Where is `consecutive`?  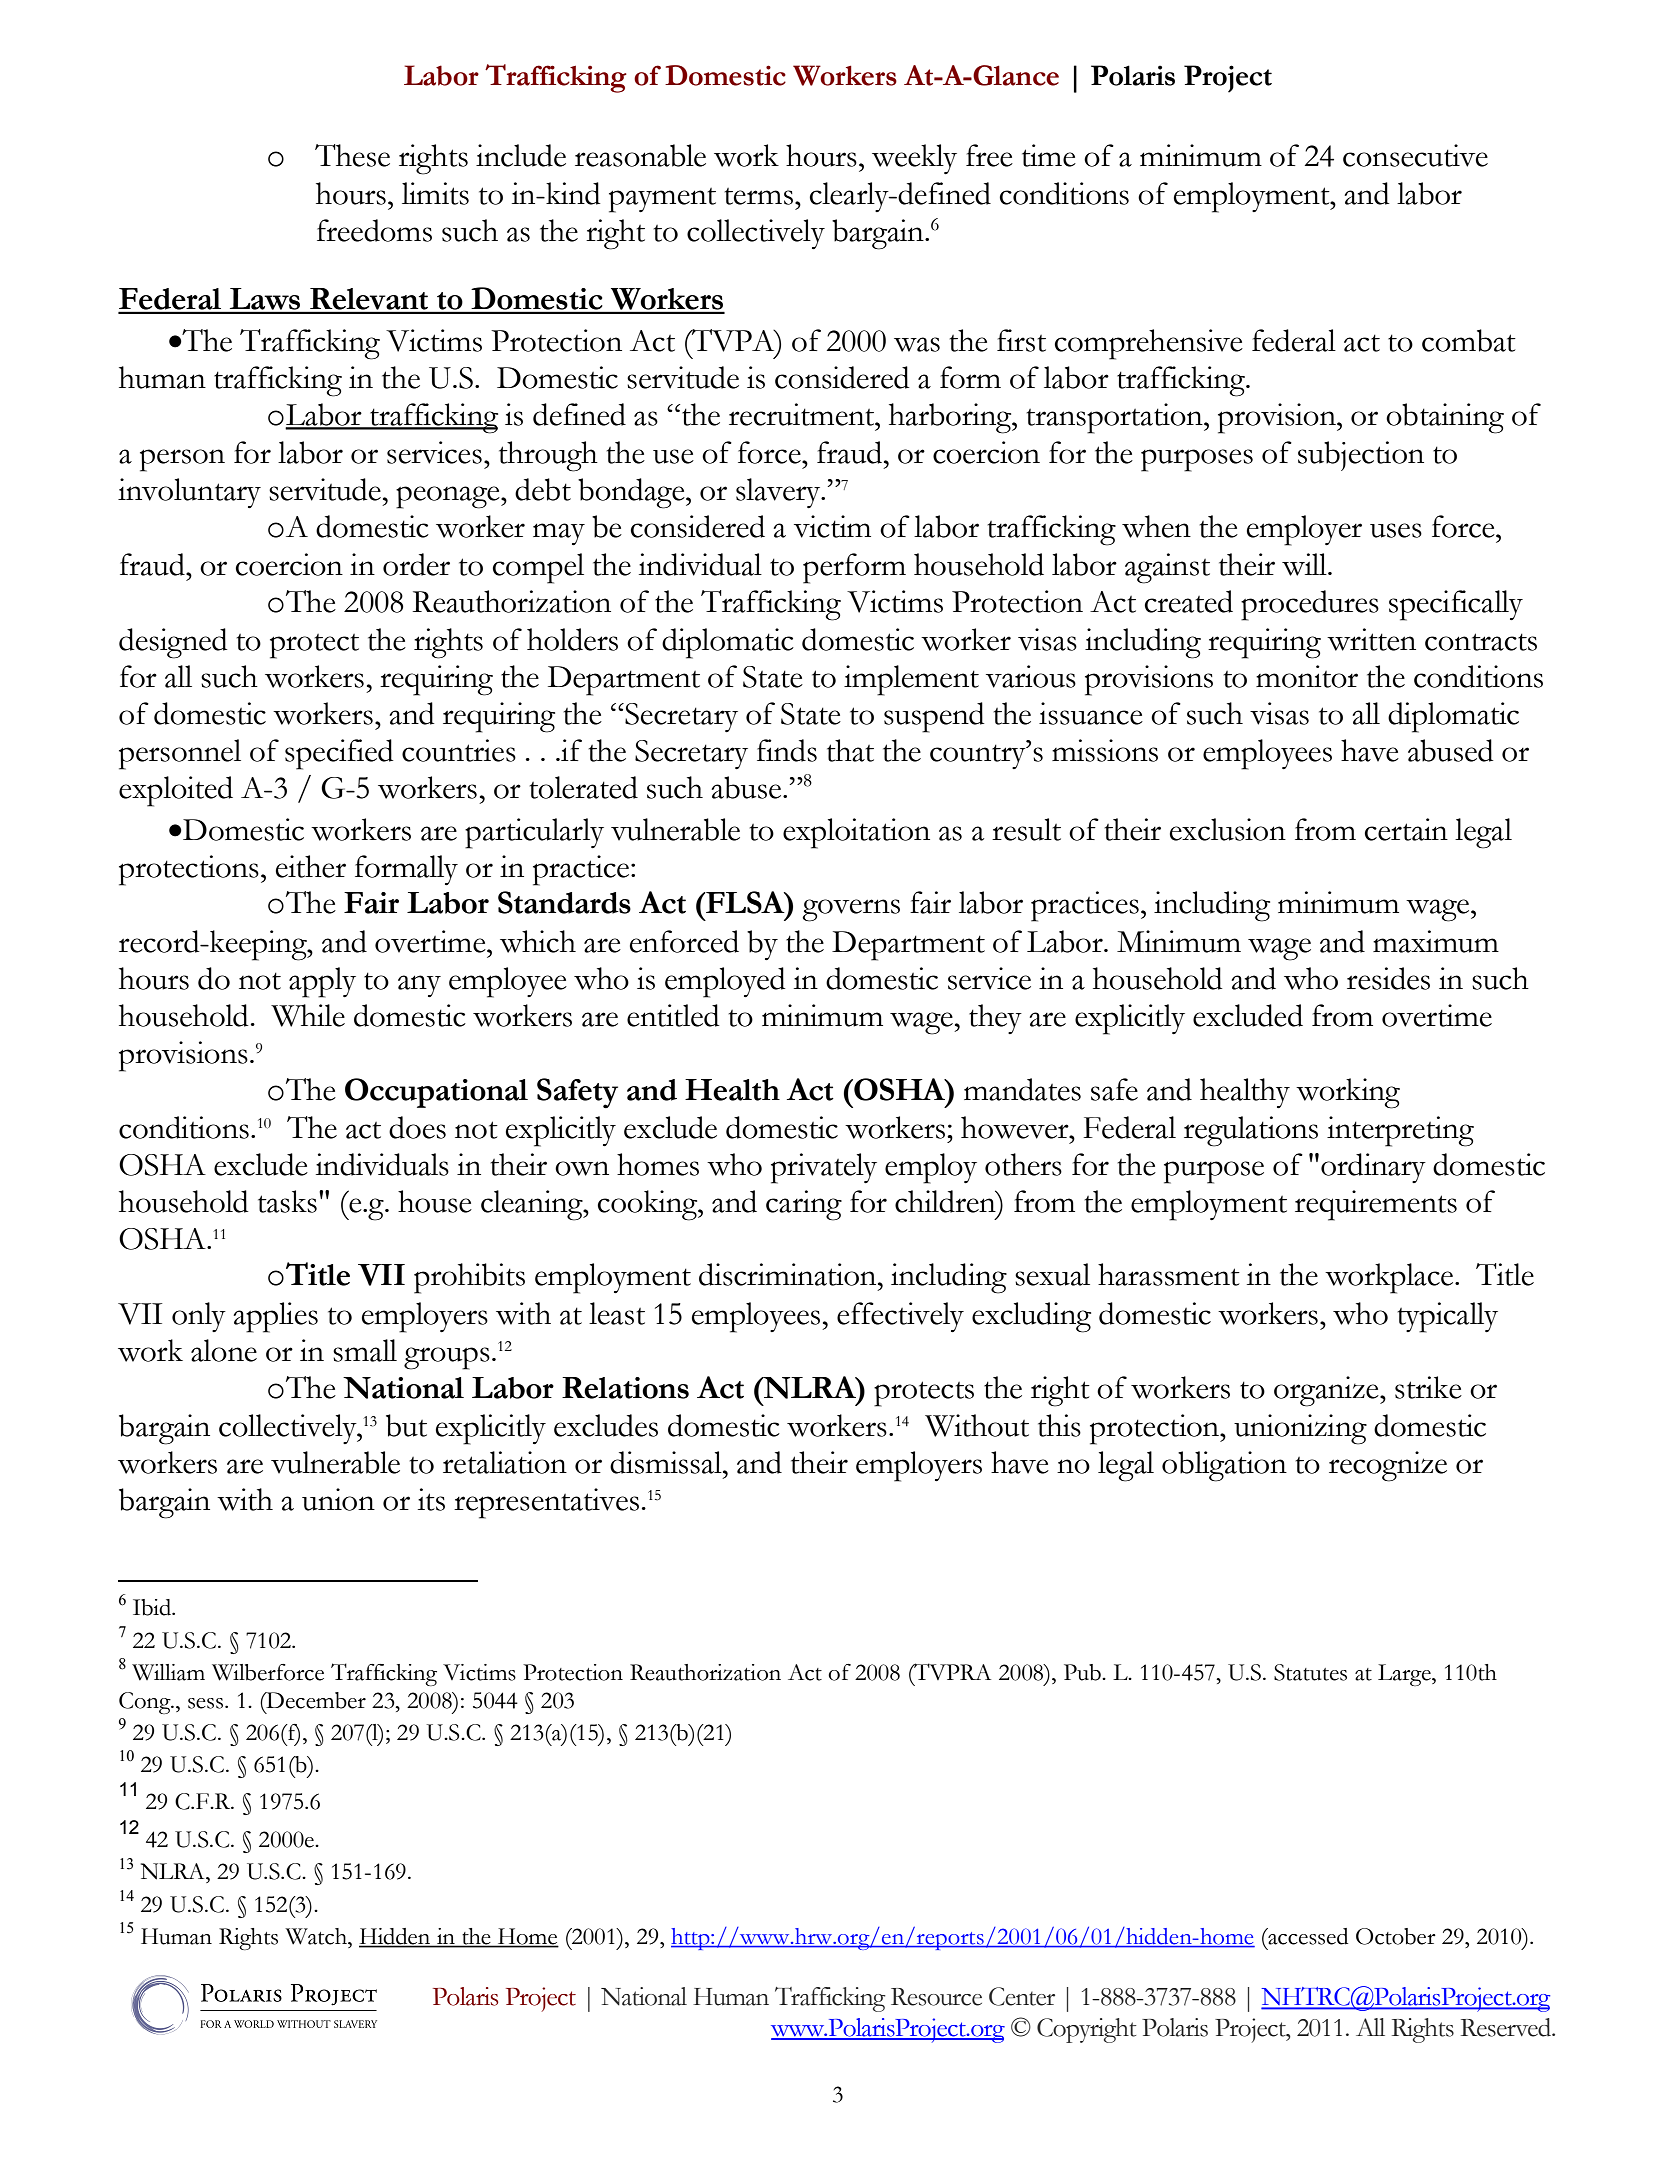 consecutive is located at coordinates (1415, 155).
